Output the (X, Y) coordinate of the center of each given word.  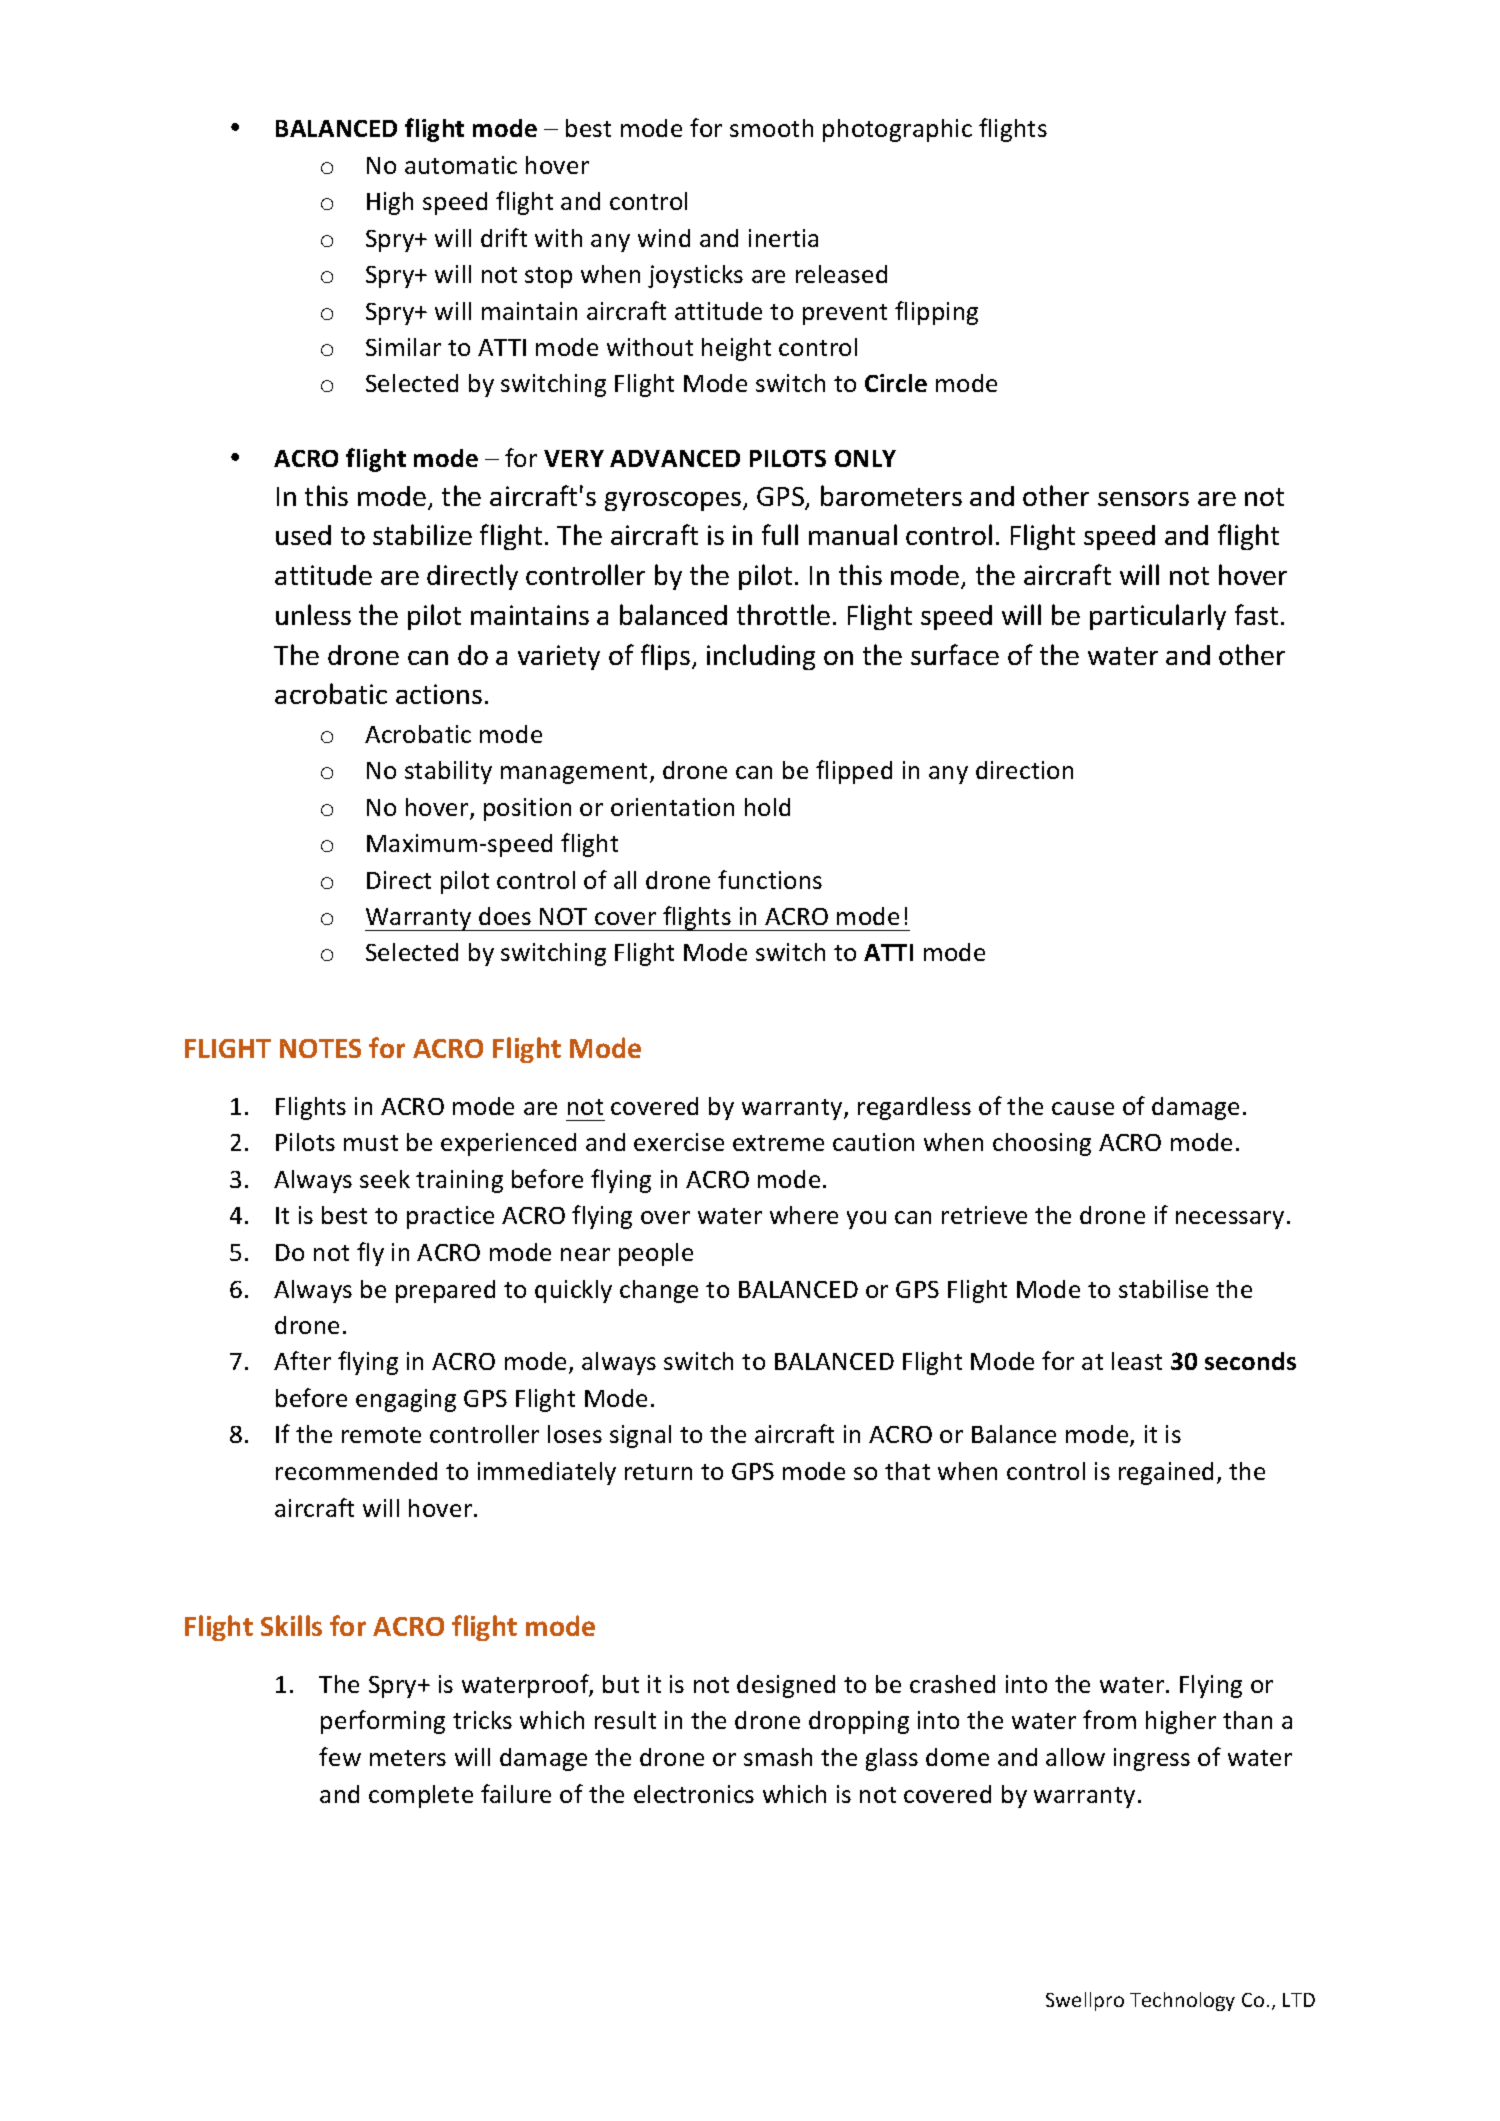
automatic (461, 165)
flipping (936, 313)
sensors (1143, 499)
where (804, 1215)
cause (1083, 1108)
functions (770, 879)
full (780, 534)
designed (786, 1686)
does (505, 916)
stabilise (1163, 1289)
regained (1166, 1473)
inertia (783, 238)
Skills (291, 1625)
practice (450, 1217)
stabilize (422, 534)
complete (421, 1796)
